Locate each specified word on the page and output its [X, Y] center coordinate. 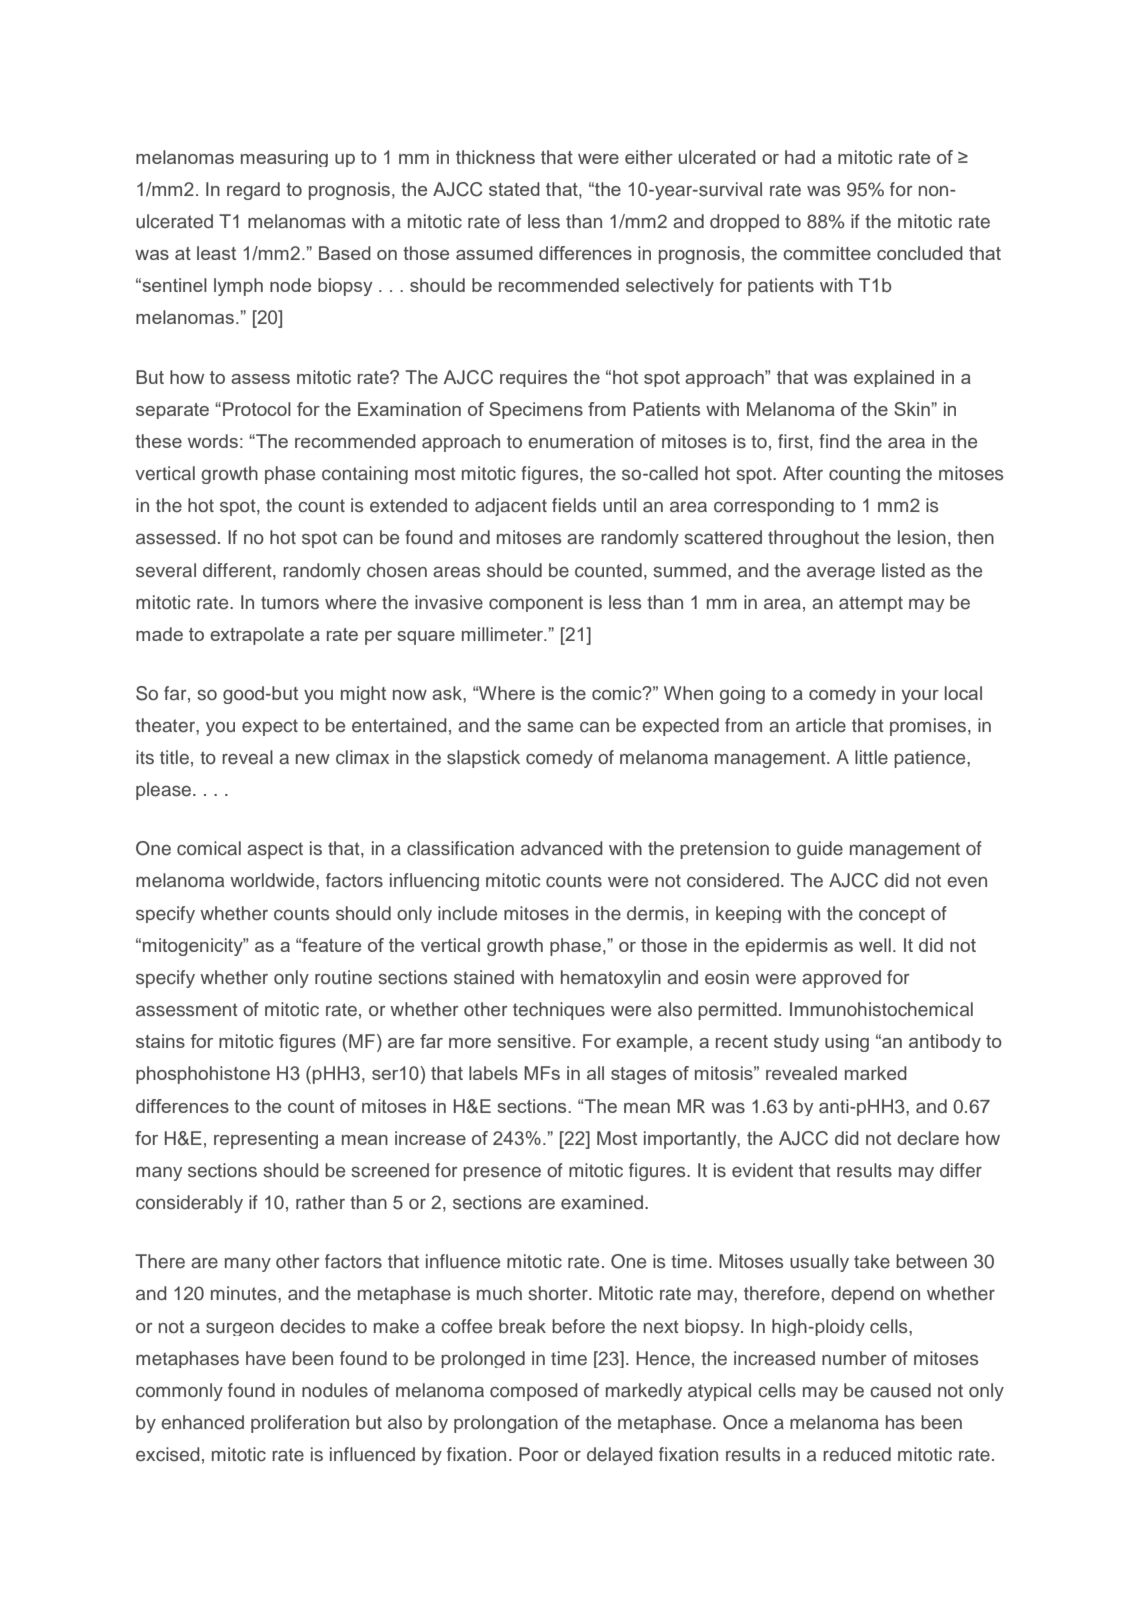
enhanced [202, 1422]
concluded [920, 253]
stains [160, 1041]
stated [514, 189]
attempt [871, 604]
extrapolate [257, 636]
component [536, 604]
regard [253, 191]
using [847, 1043]
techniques [559, 1011]
